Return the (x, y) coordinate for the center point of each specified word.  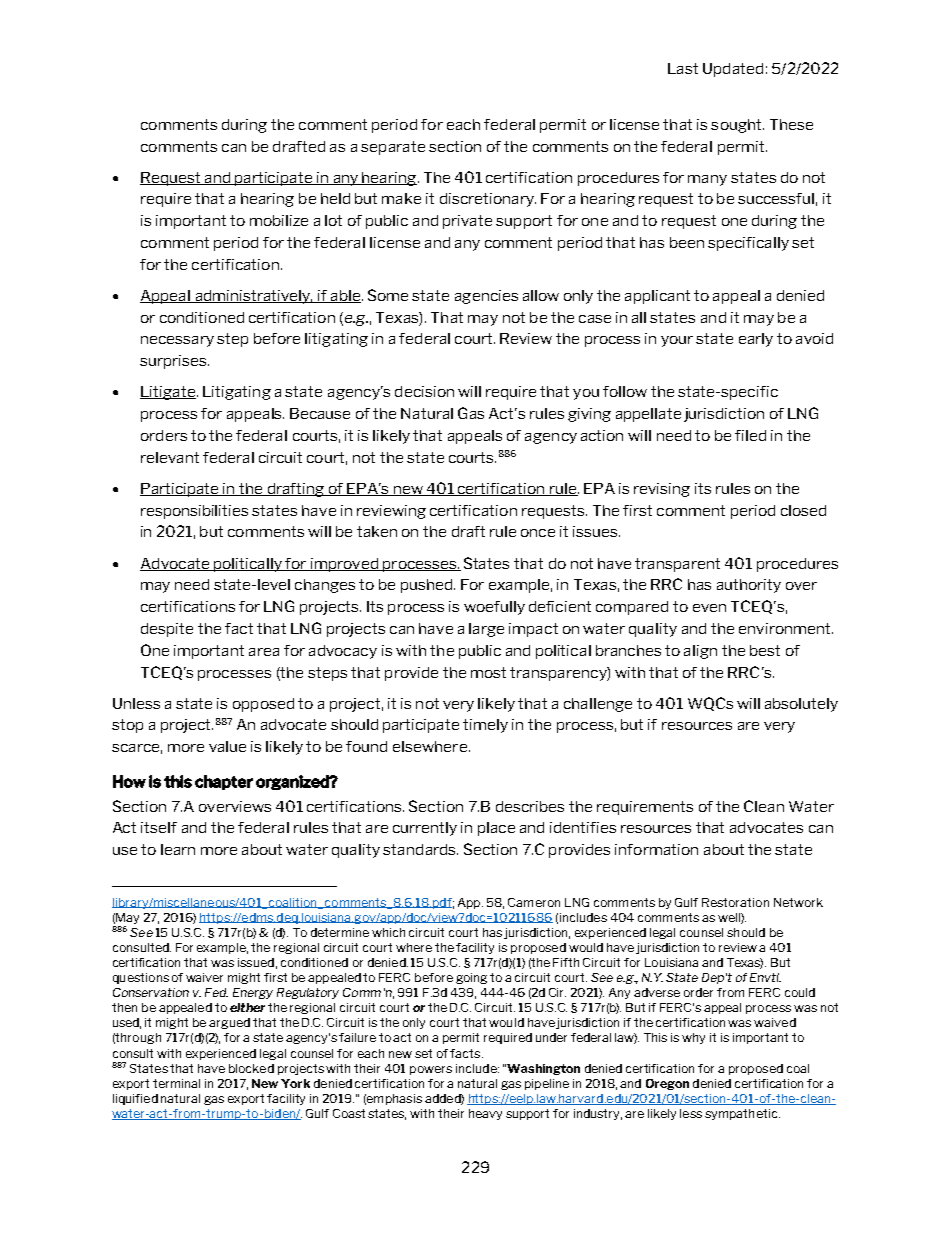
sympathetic (742, 1114)
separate (393, 148)
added (443, 1099)
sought (737, 126)
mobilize (279, 220)
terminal (176, 1083)
